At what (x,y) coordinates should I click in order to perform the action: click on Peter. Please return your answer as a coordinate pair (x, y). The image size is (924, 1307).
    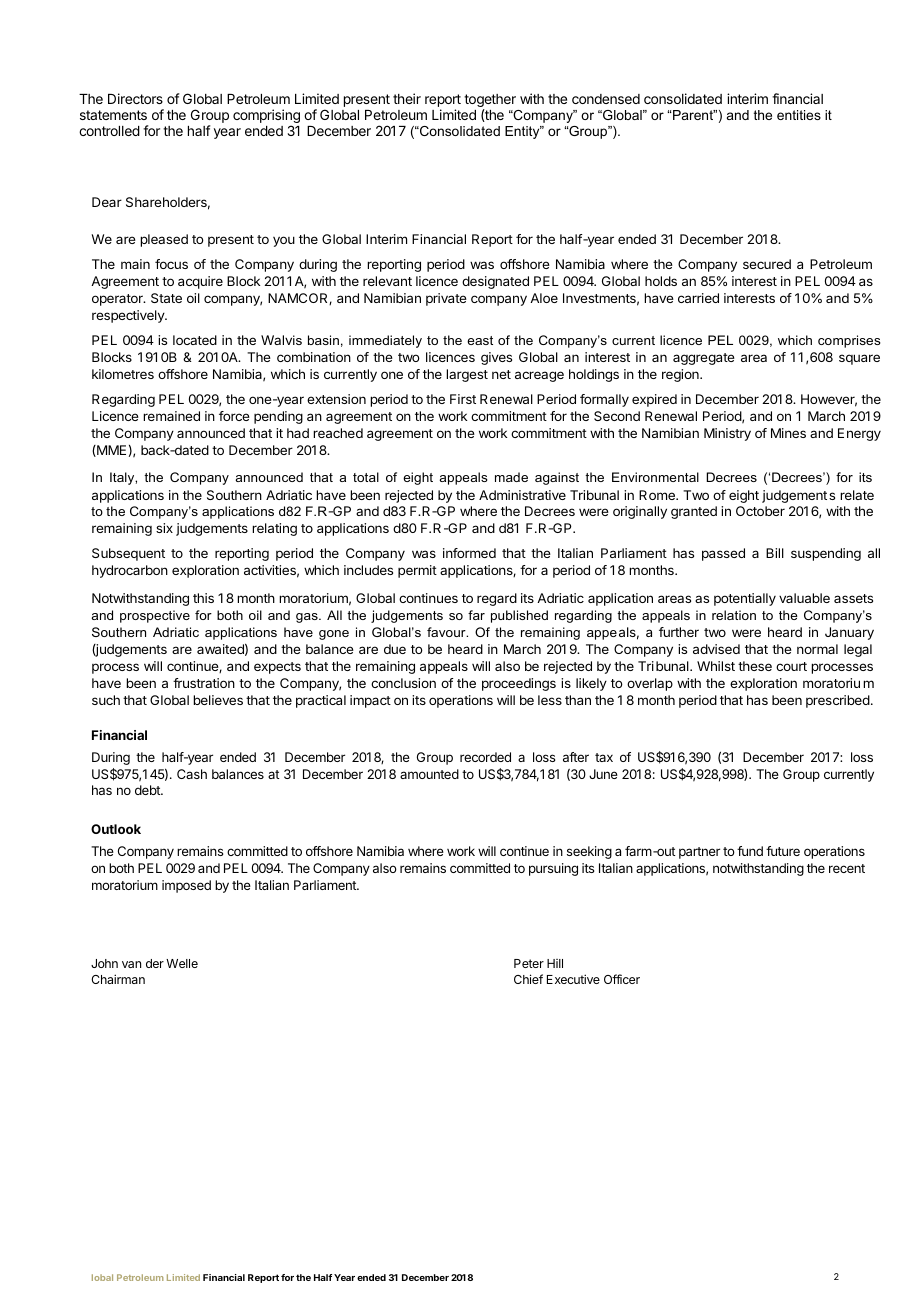
    Looking at the image, I should click on (529, 963).
